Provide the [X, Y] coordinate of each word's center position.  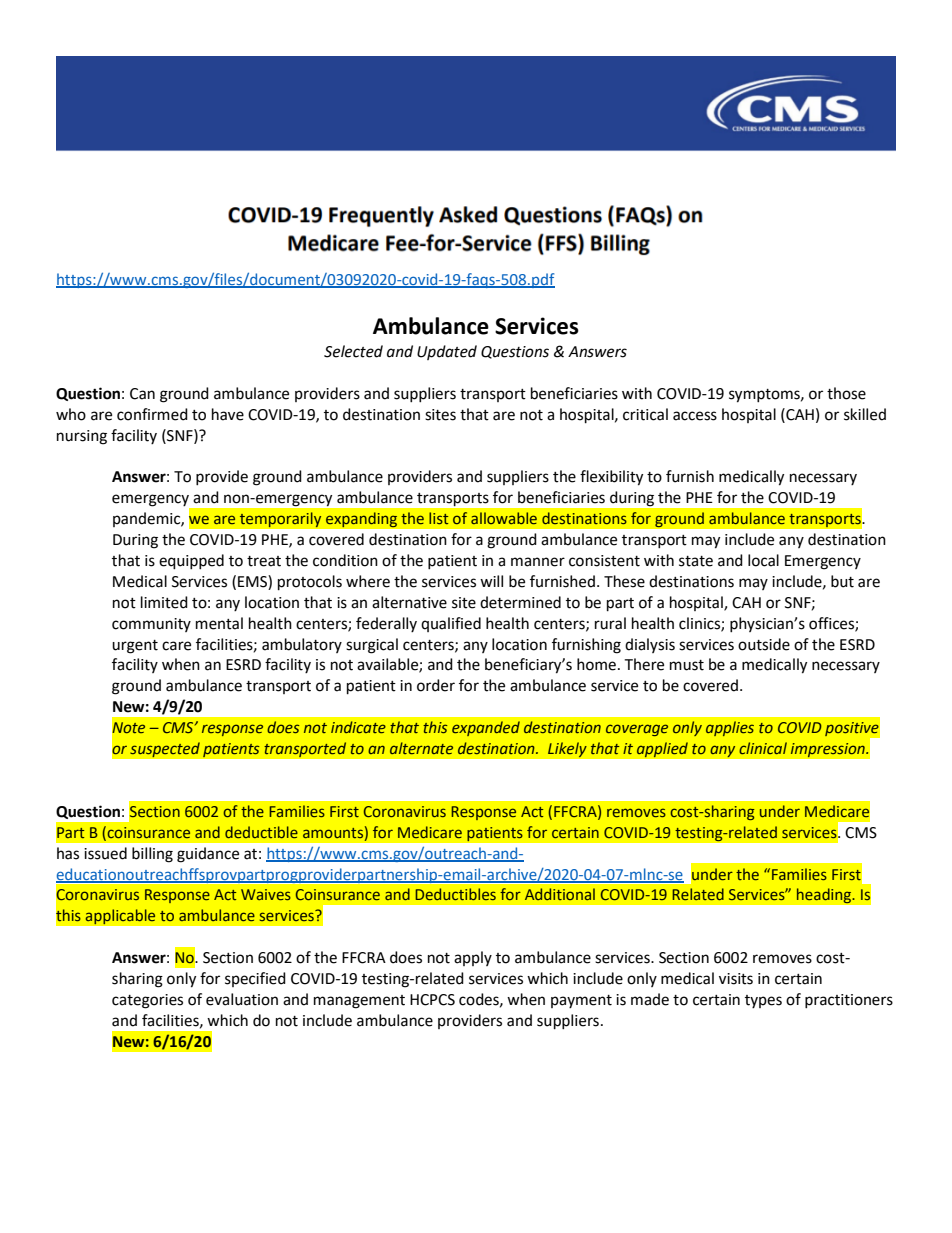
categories [147, 1001]
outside [764, 644]
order [436, 685]
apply [473, 958]
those [846, 393]
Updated [447, 352]
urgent [135, 647]
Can [142, 394]
